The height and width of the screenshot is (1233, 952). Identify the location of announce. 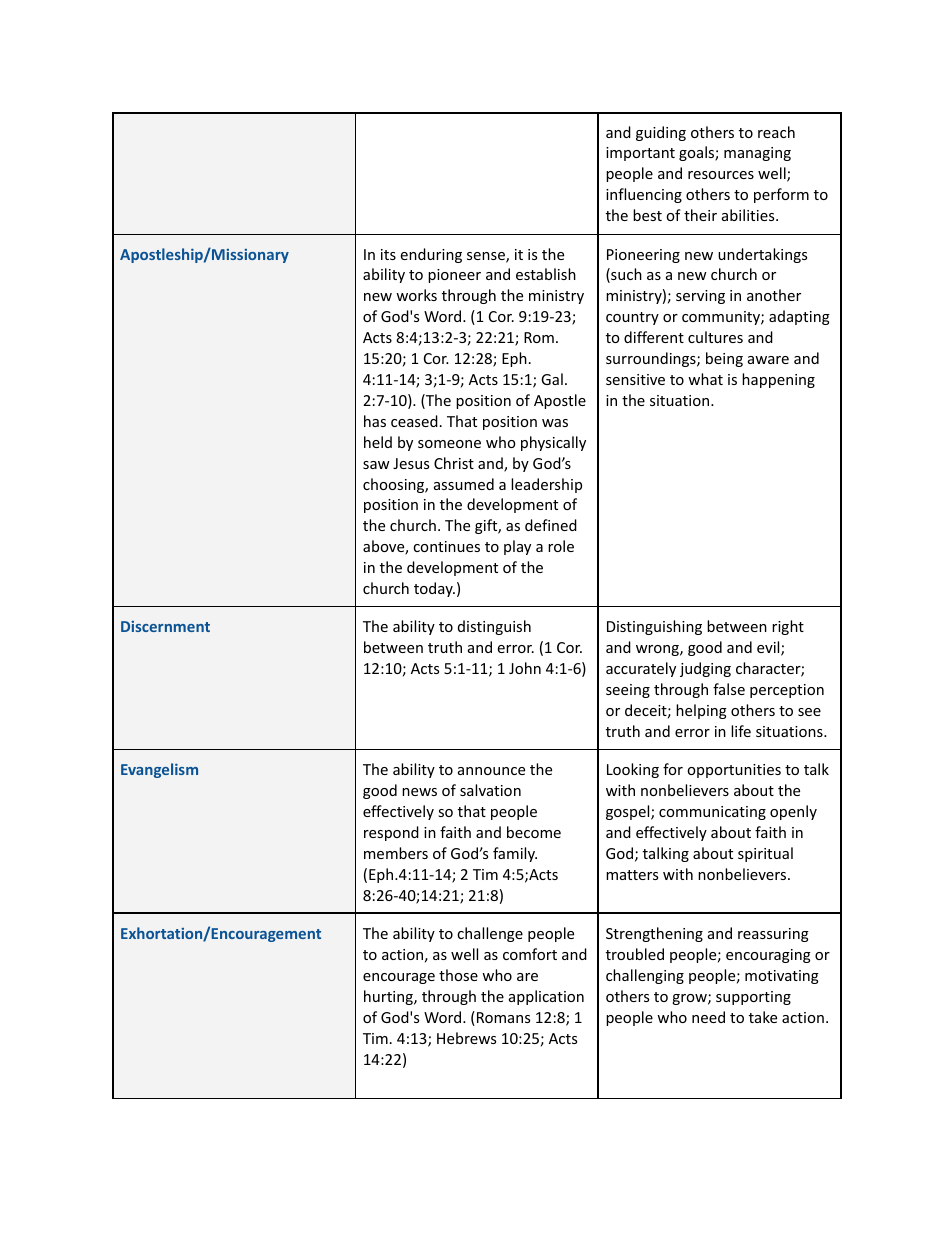
(491, 771).
